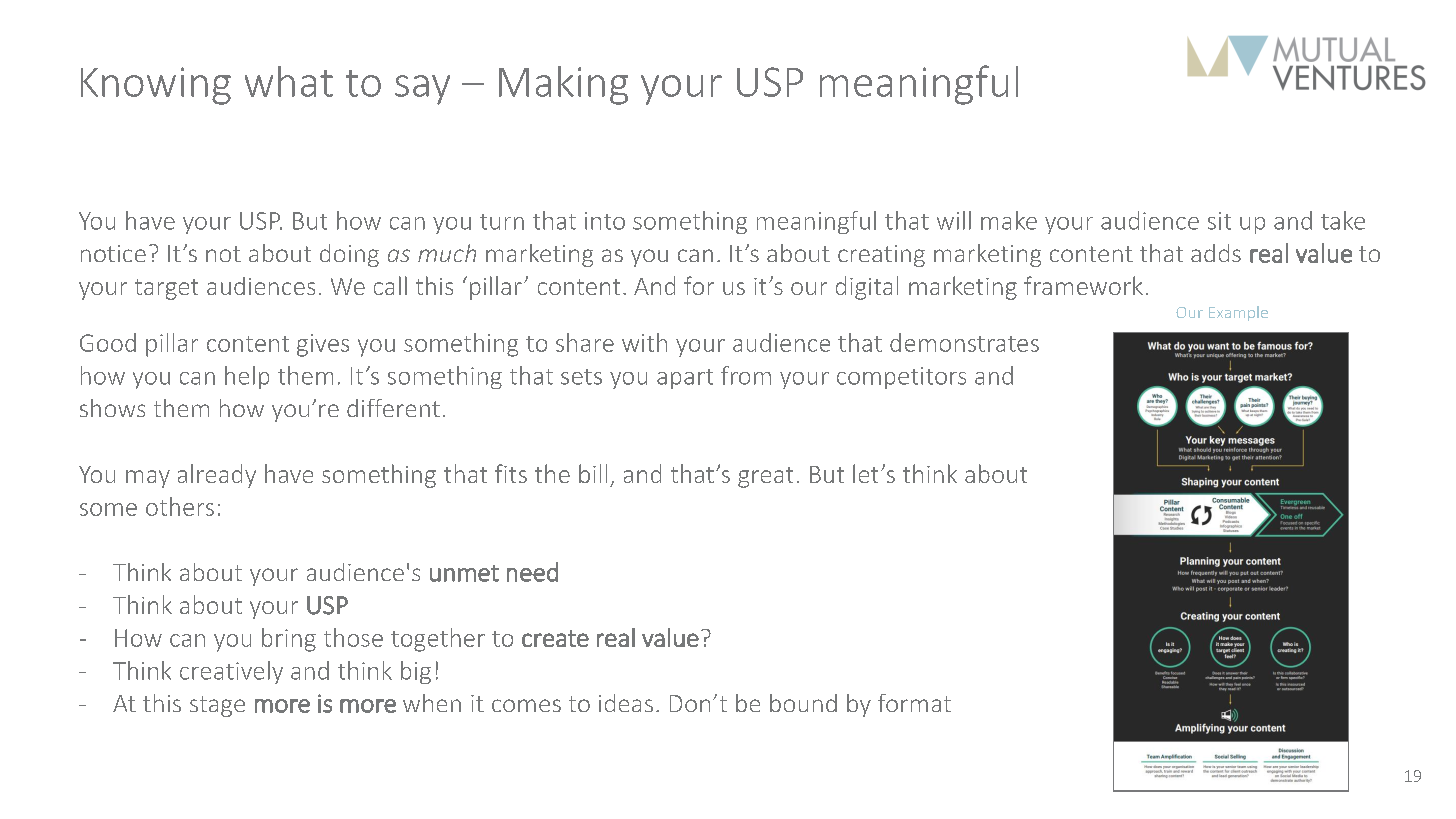  Describe the element at coordinates (867, 288) in the screenshot. I see `digital` at that location.
